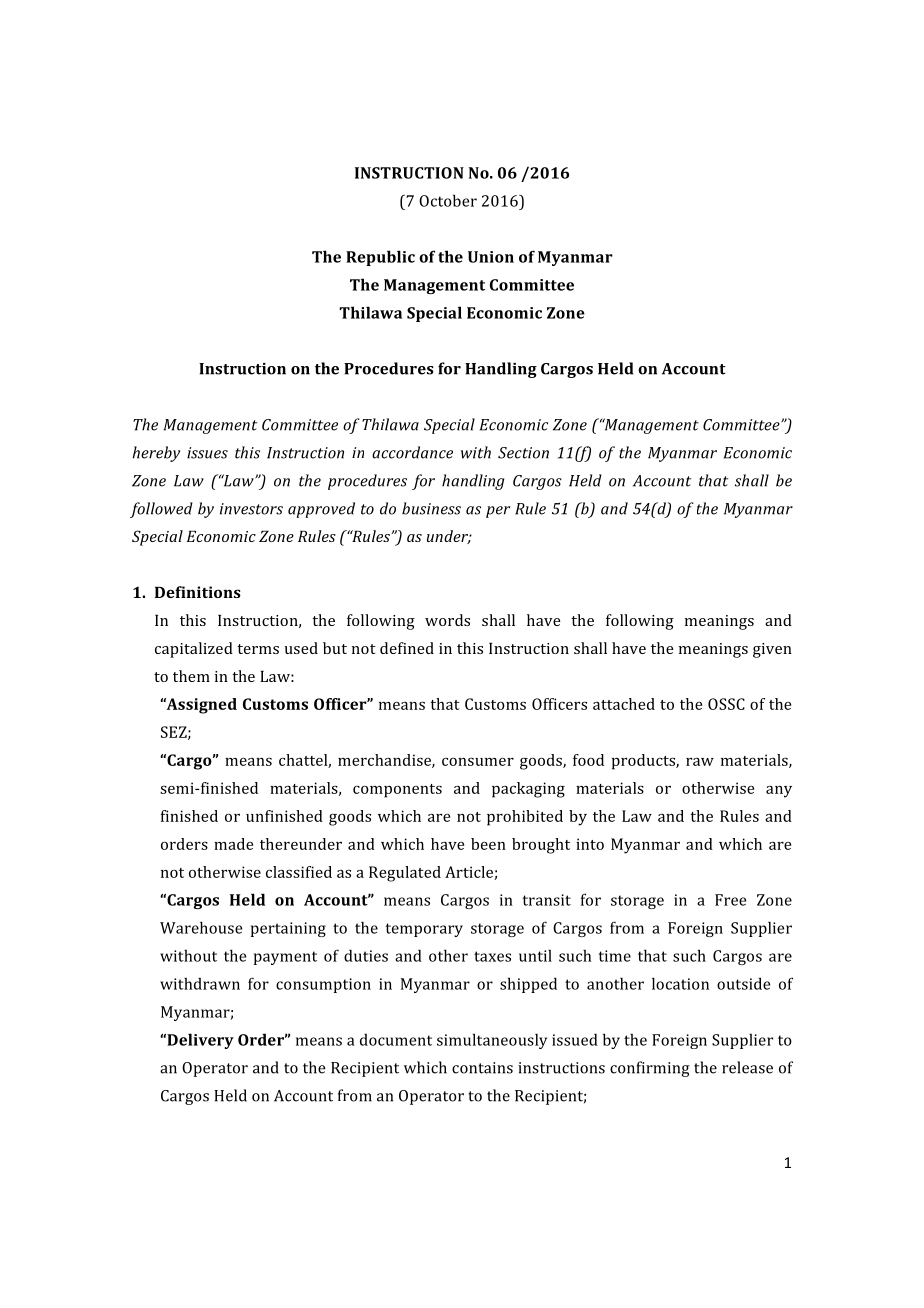  I want to click on issues, so click(207, 453).
